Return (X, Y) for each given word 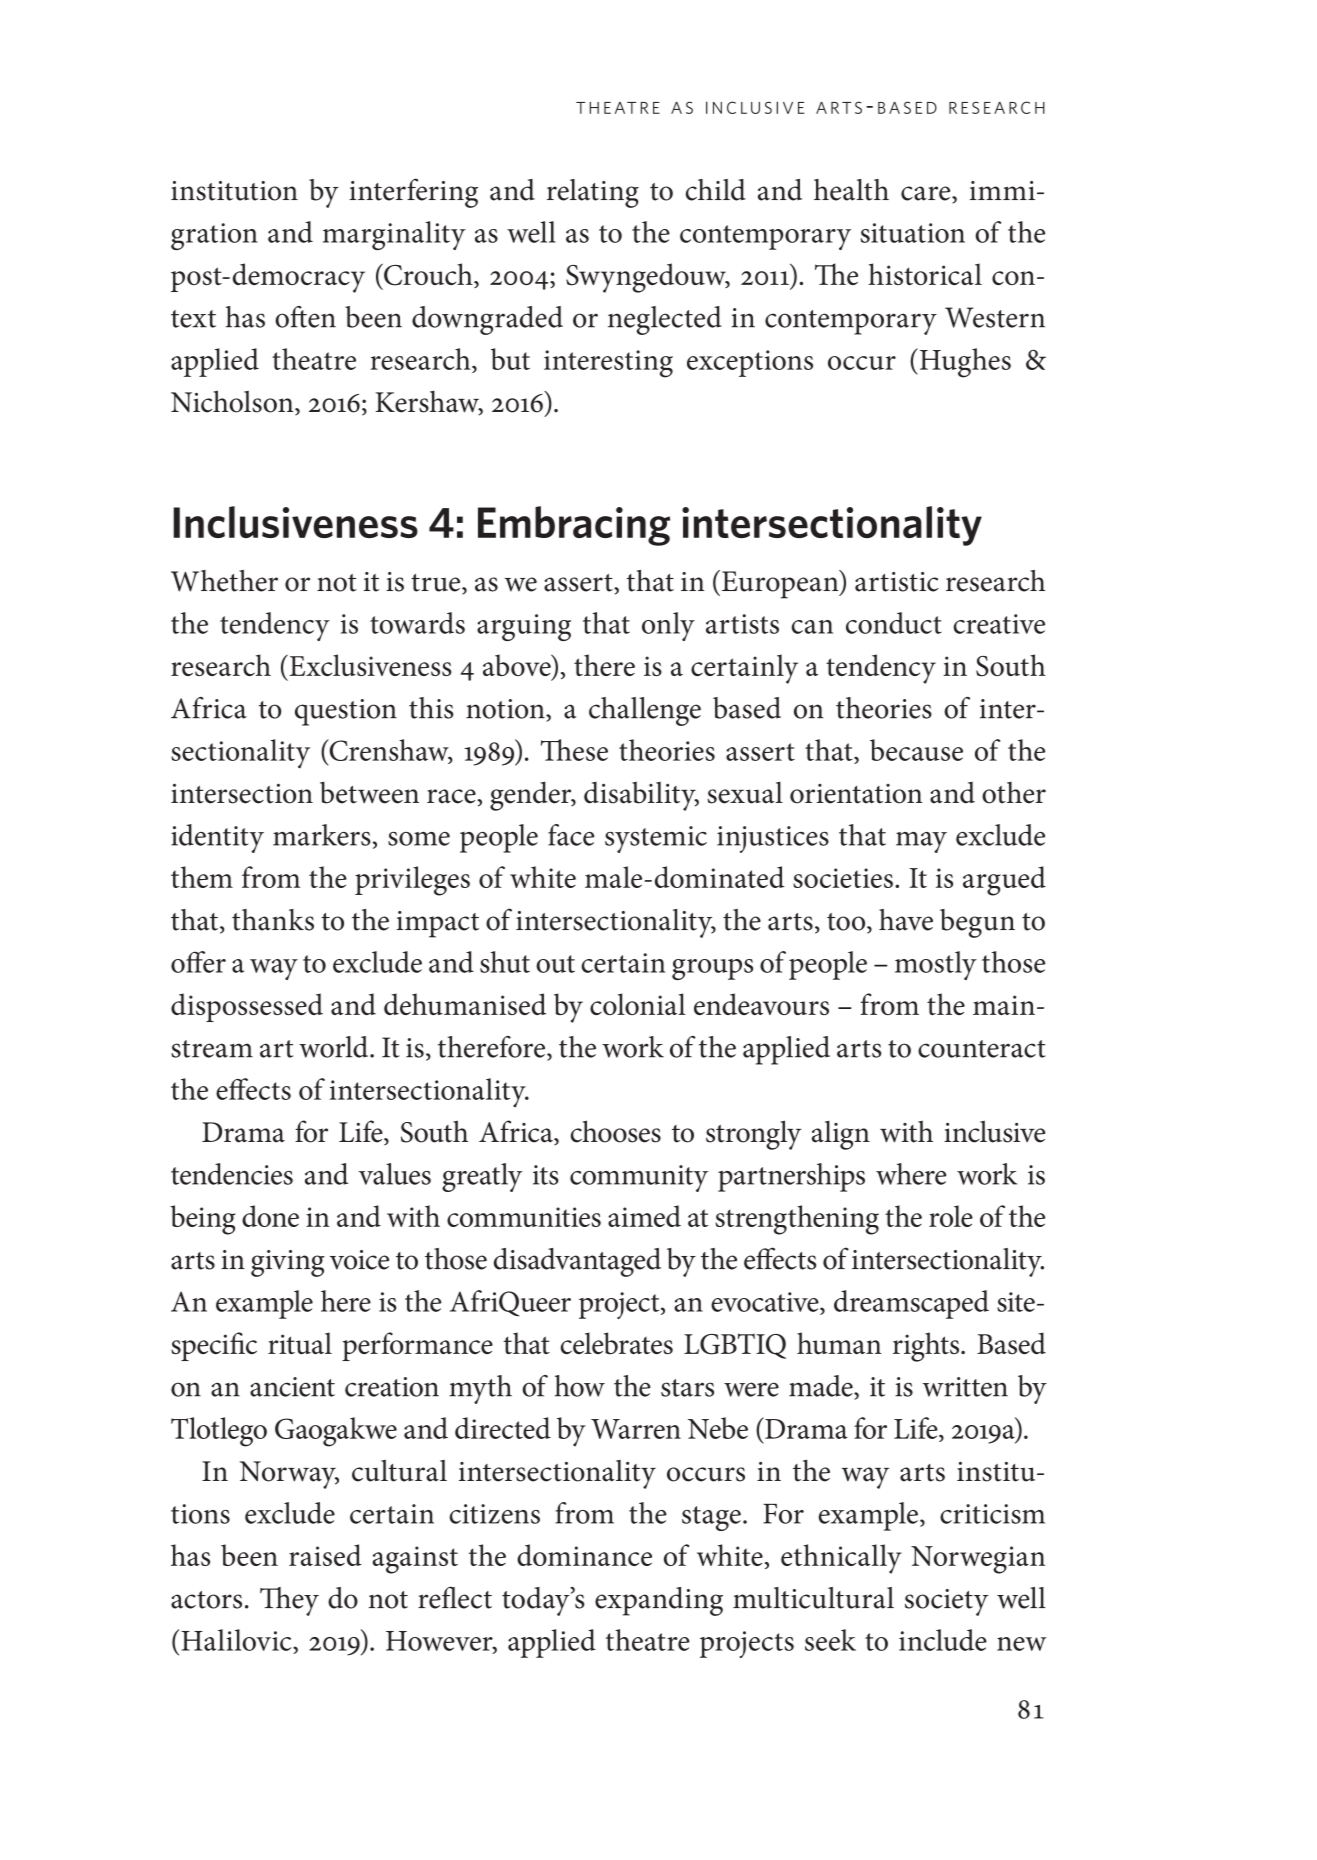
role (951, 1216)
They (289, 1601)
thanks (273, 920)
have (906, 920)
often (305, 317)
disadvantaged (577, 1262)
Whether (224, 581)
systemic (656, 839)
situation (913, 233)
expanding (659, 1601)
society (947, 1602)
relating (593, 193)
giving (288, 1263)
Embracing (574, 526)
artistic (897, 582)
